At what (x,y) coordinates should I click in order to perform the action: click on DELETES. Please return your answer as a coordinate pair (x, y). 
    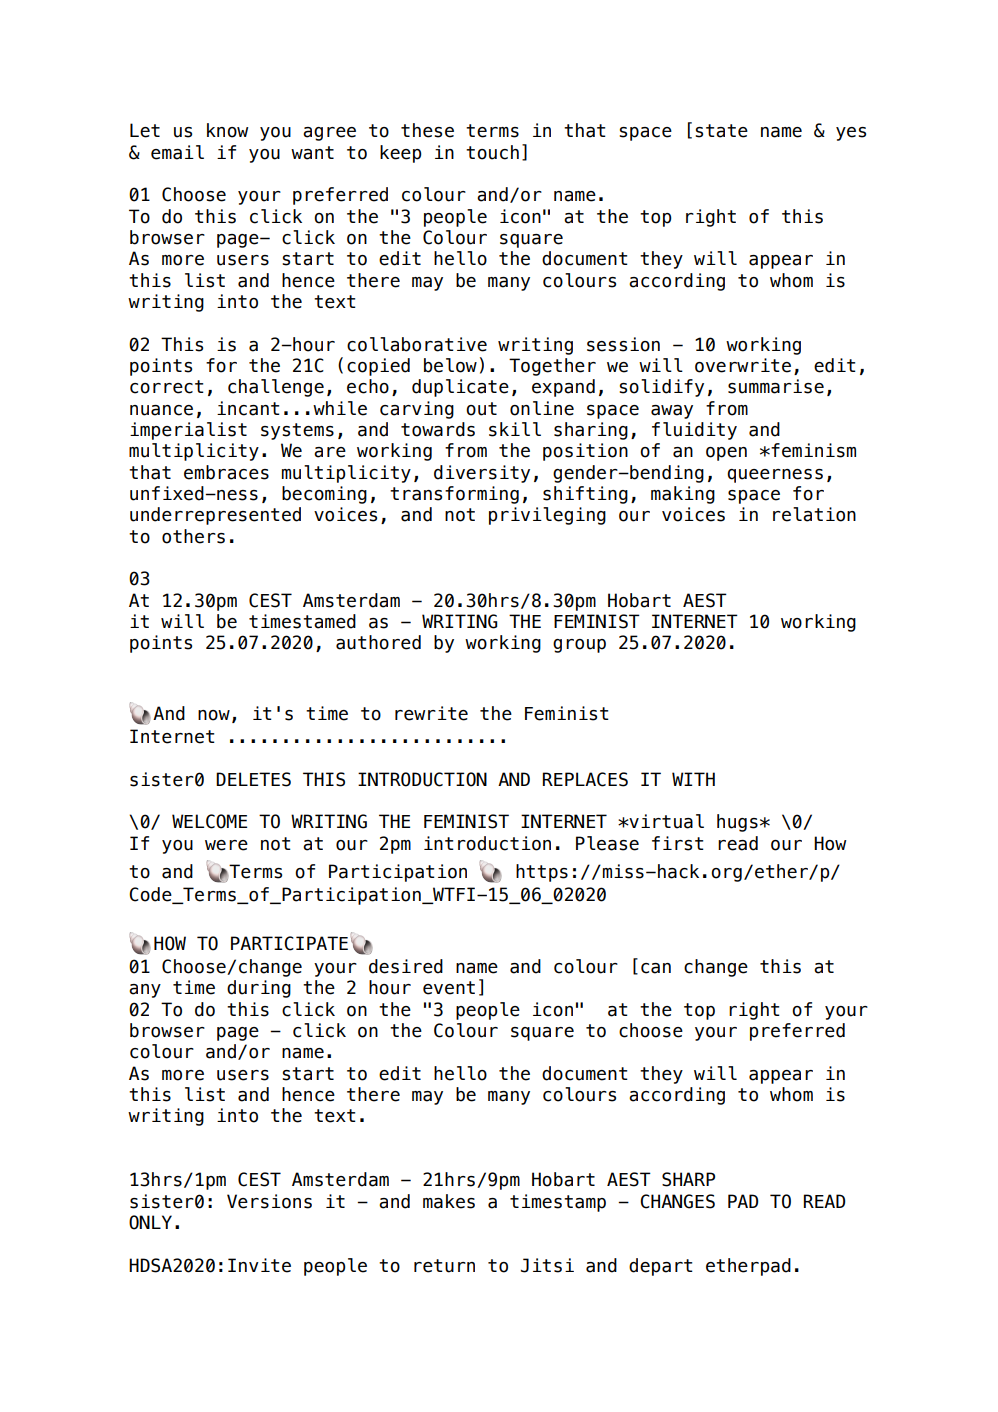
    Looking at the image, I should click on (253, 779).
